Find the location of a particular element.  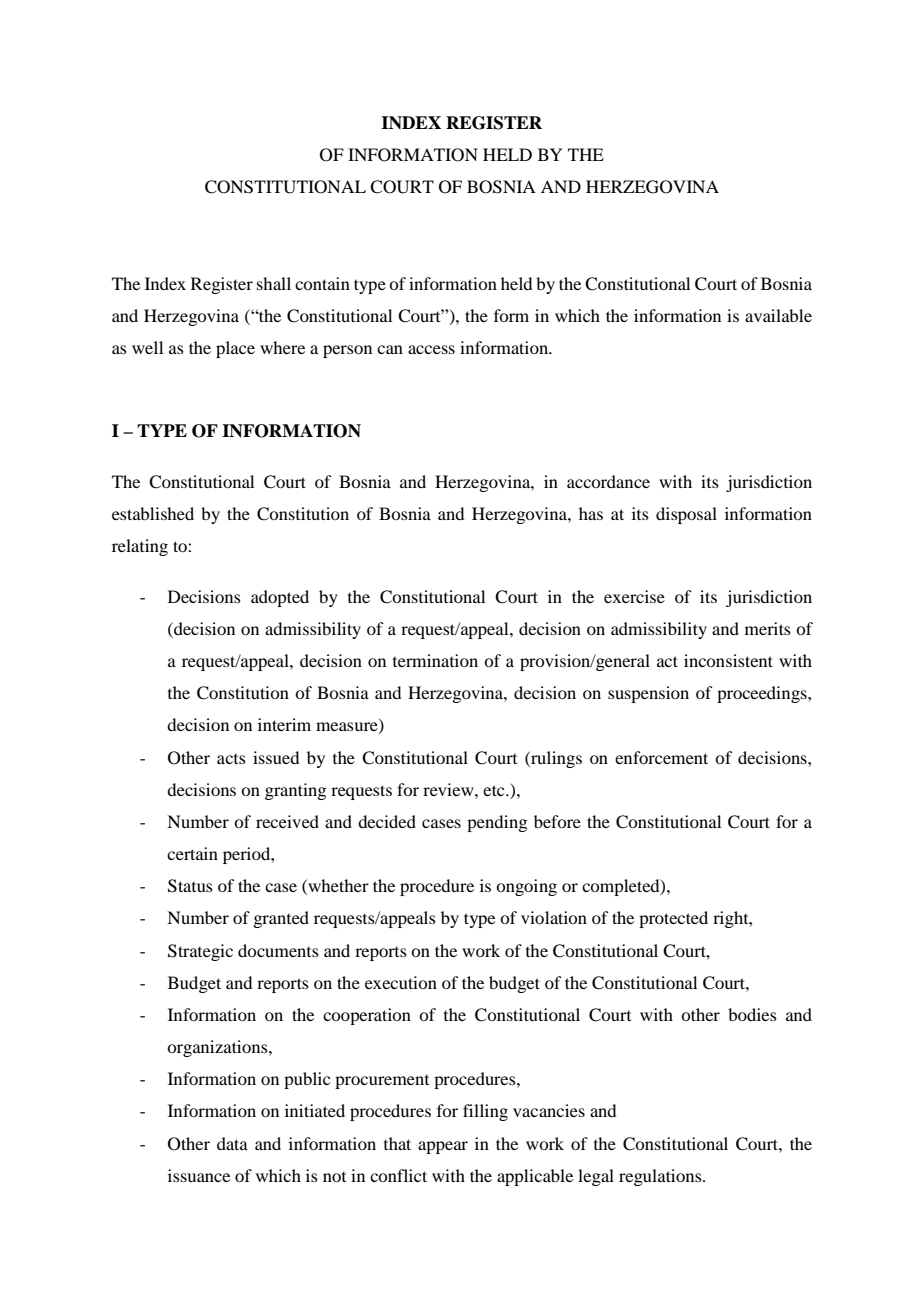

regulations is located at coordinates (661, 1177).
